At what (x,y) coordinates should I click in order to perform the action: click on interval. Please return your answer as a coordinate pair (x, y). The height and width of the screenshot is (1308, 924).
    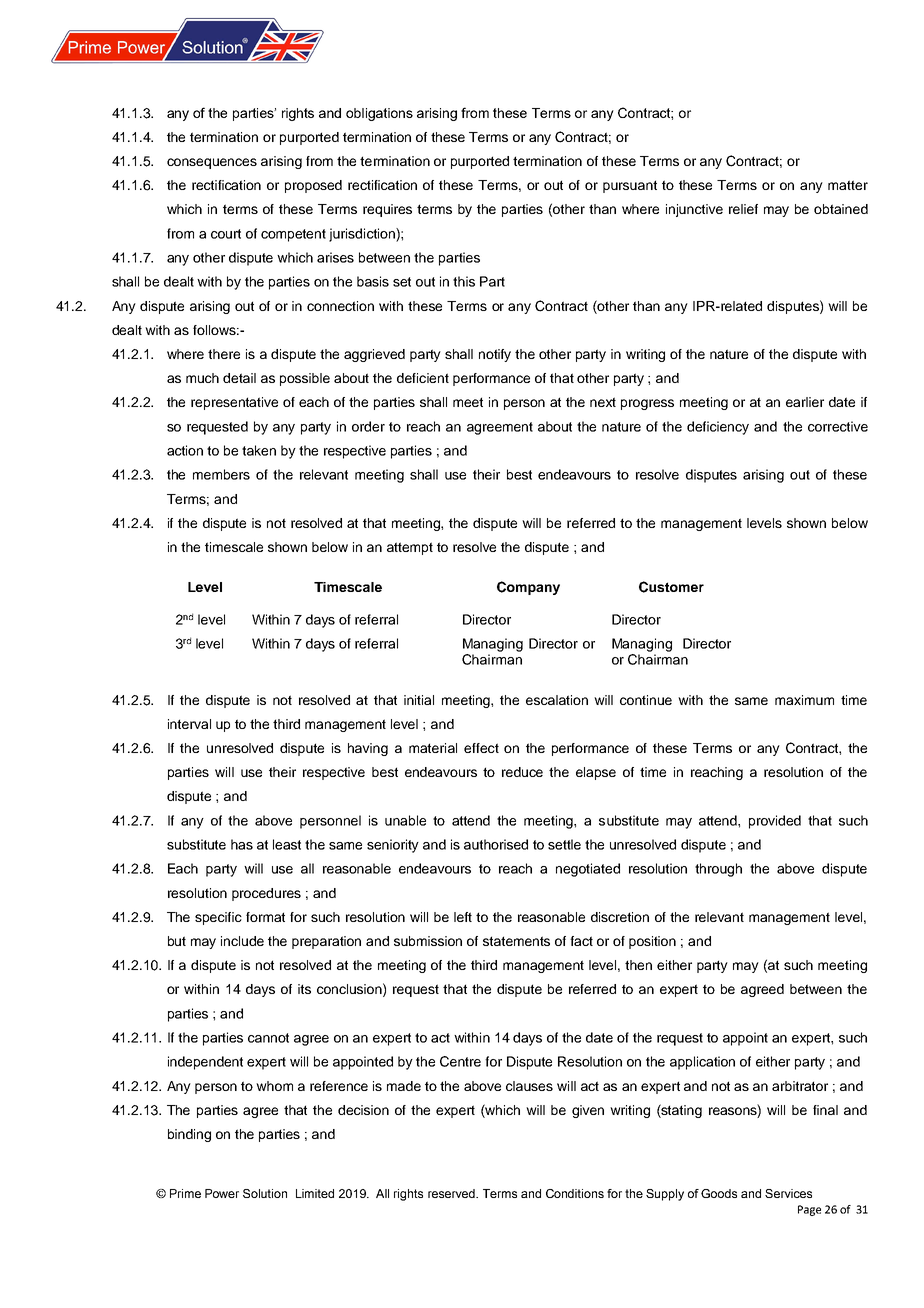
    Looking at the image, I should click on (189, 724).
